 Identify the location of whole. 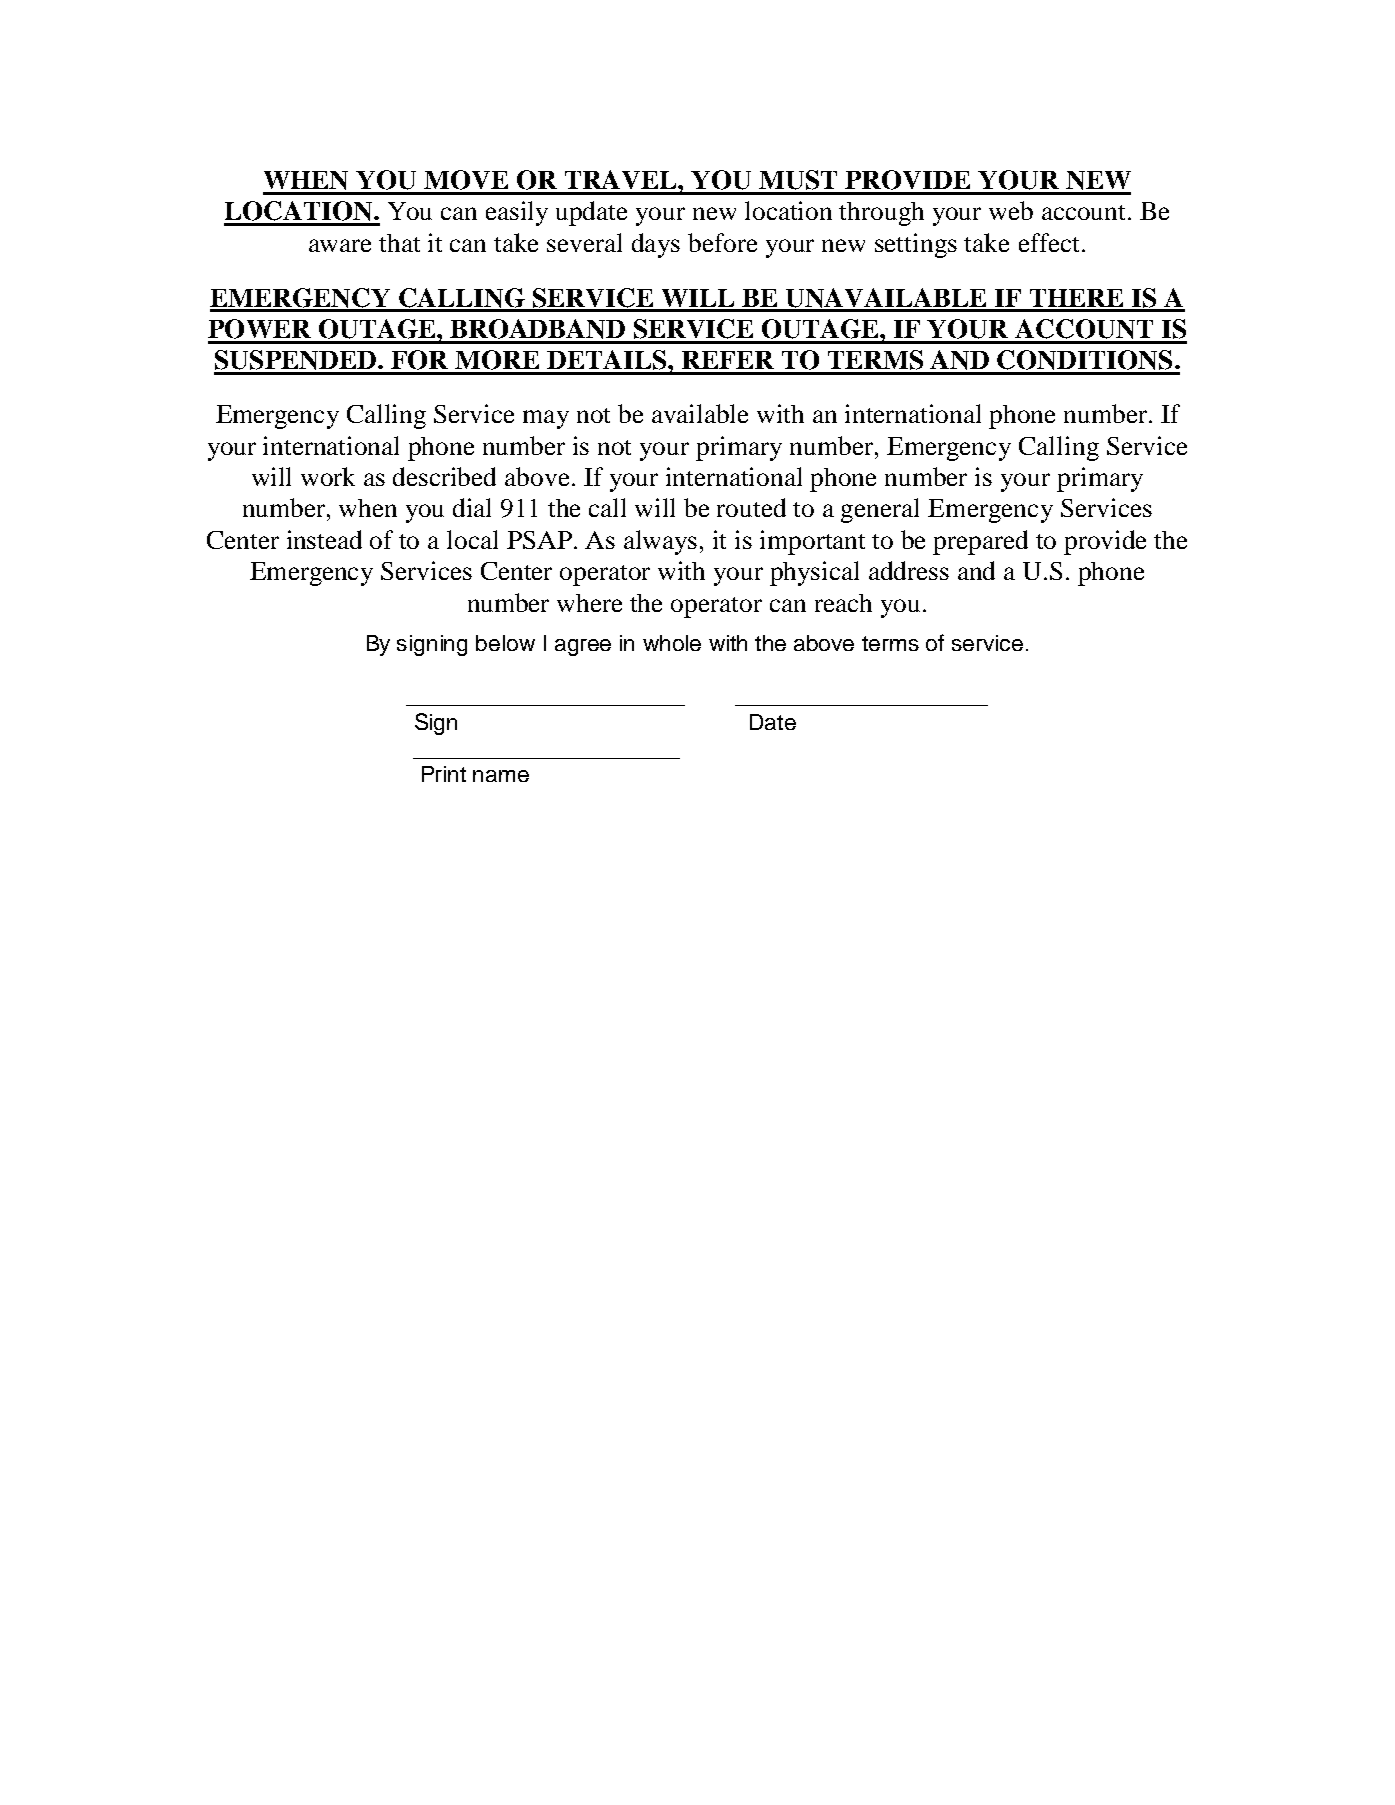
(672, 643).
